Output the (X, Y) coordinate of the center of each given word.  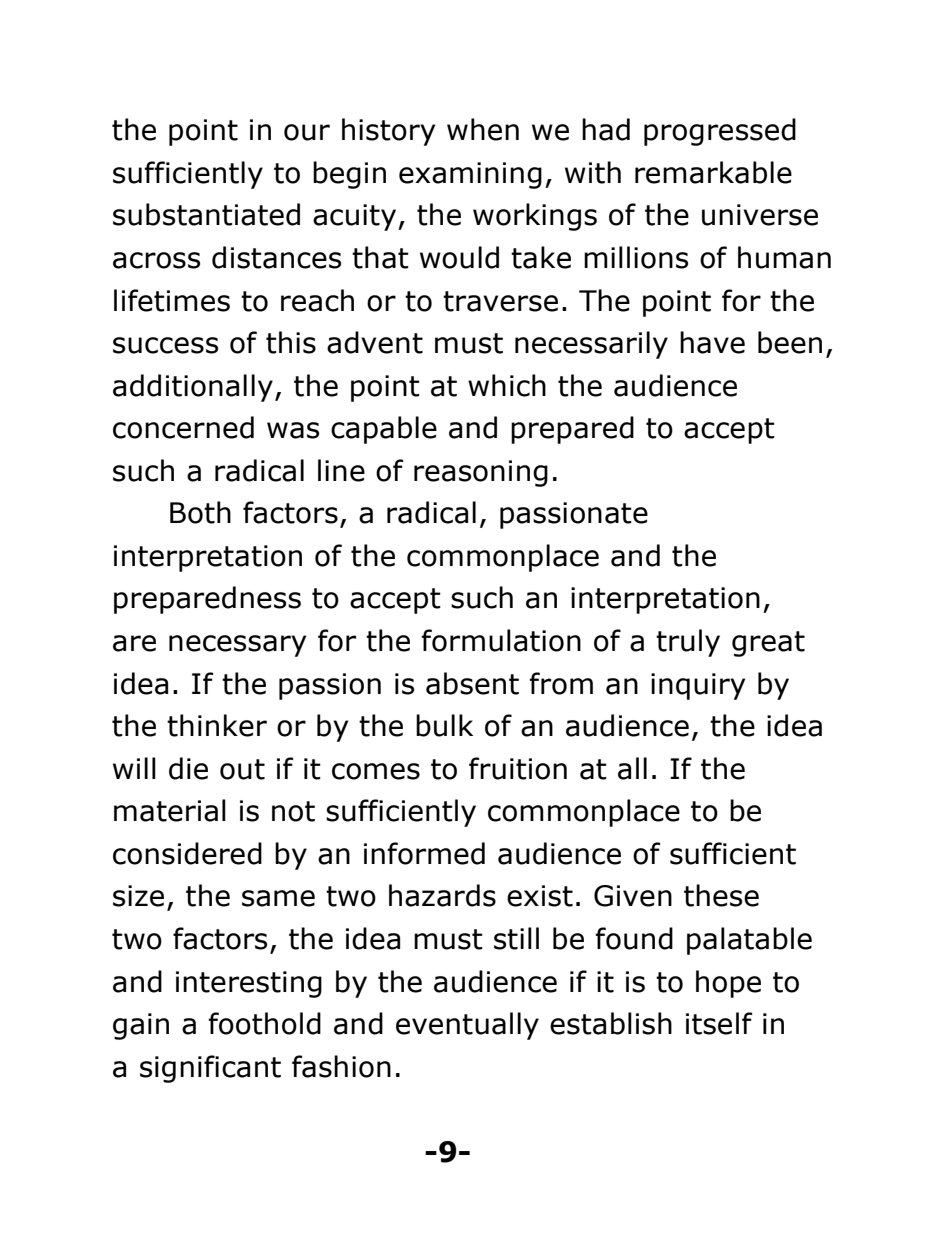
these (721, 895)
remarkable (713, 172)
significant (210, 1069)
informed (424, 853)
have (712, 342)
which (507, 385)
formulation (501, 640)
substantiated (206, 214)
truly (688, 643)
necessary (237, 646)
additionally (193, 388)
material (170, 810)
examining (470, 175)
